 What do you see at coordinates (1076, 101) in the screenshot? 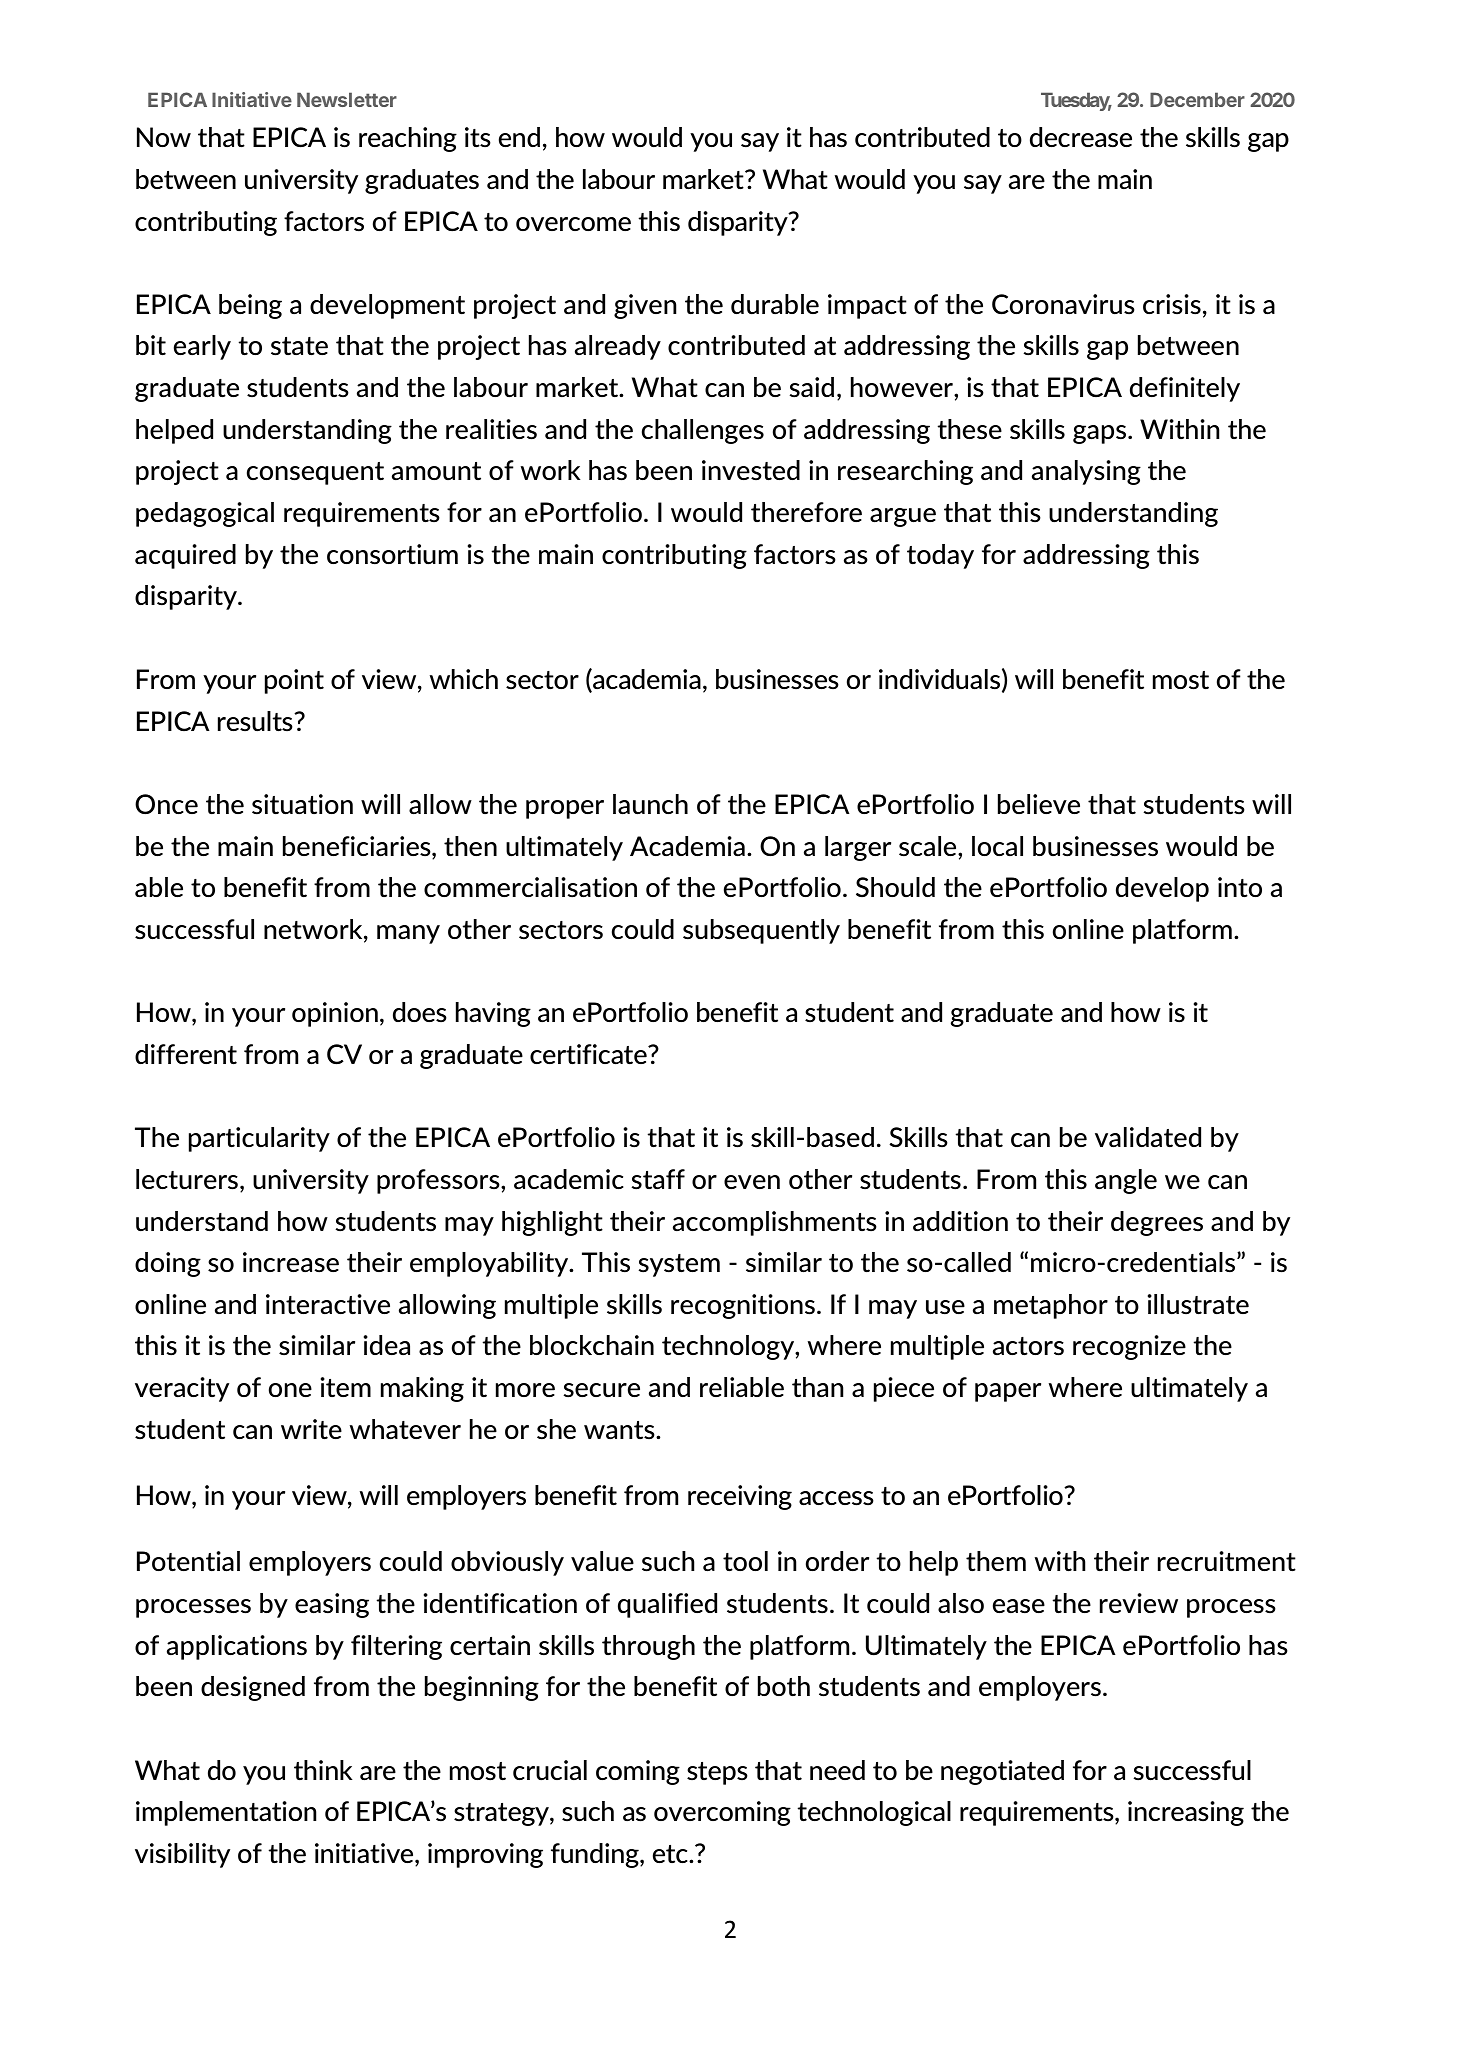
I see `Tuesday` at bounding box center [1076, 101].
